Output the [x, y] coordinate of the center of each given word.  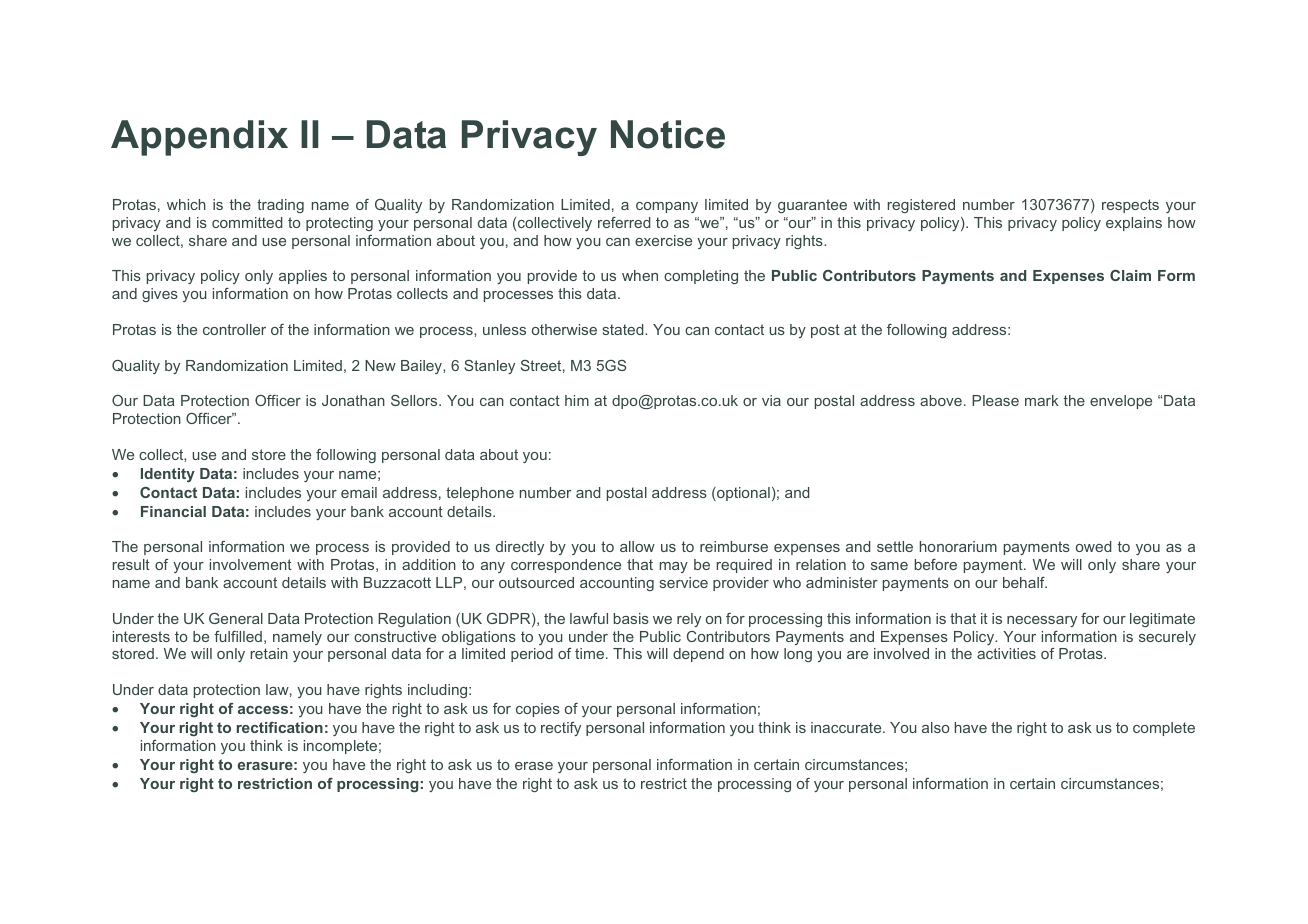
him [577, 400]
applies [303, 277]
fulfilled [238, 636]
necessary [1042, 621]
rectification [280, 727]
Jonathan [353, 400]
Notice [668, 134]
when [640, 275]
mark [1042, 400]
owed [1093, 546]
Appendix [199, 138]
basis [631, 618]
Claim [1130, 275]
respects [1130, 206]
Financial [173, 511]
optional [742, 494]
